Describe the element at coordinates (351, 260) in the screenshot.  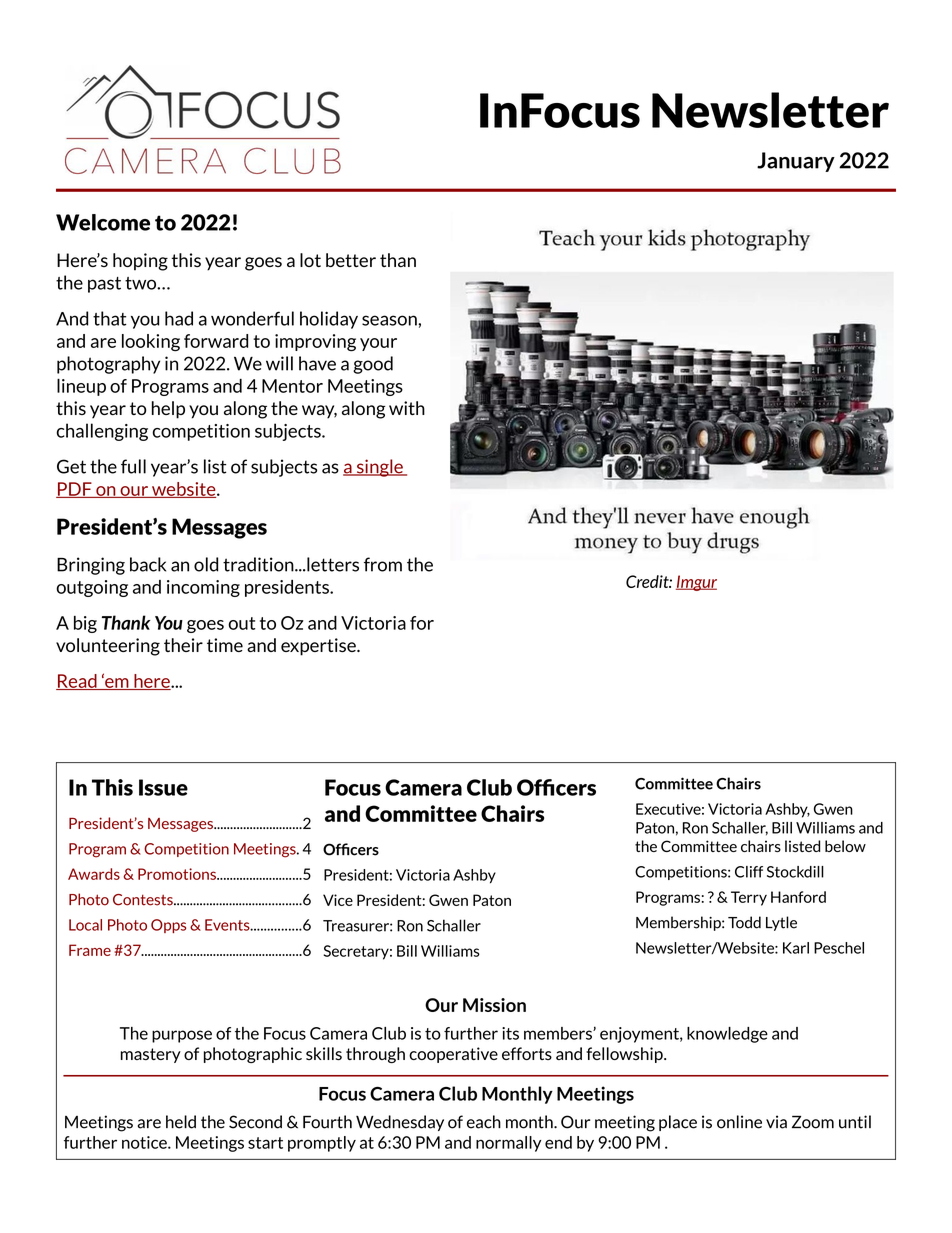
I see `better` at that location.
